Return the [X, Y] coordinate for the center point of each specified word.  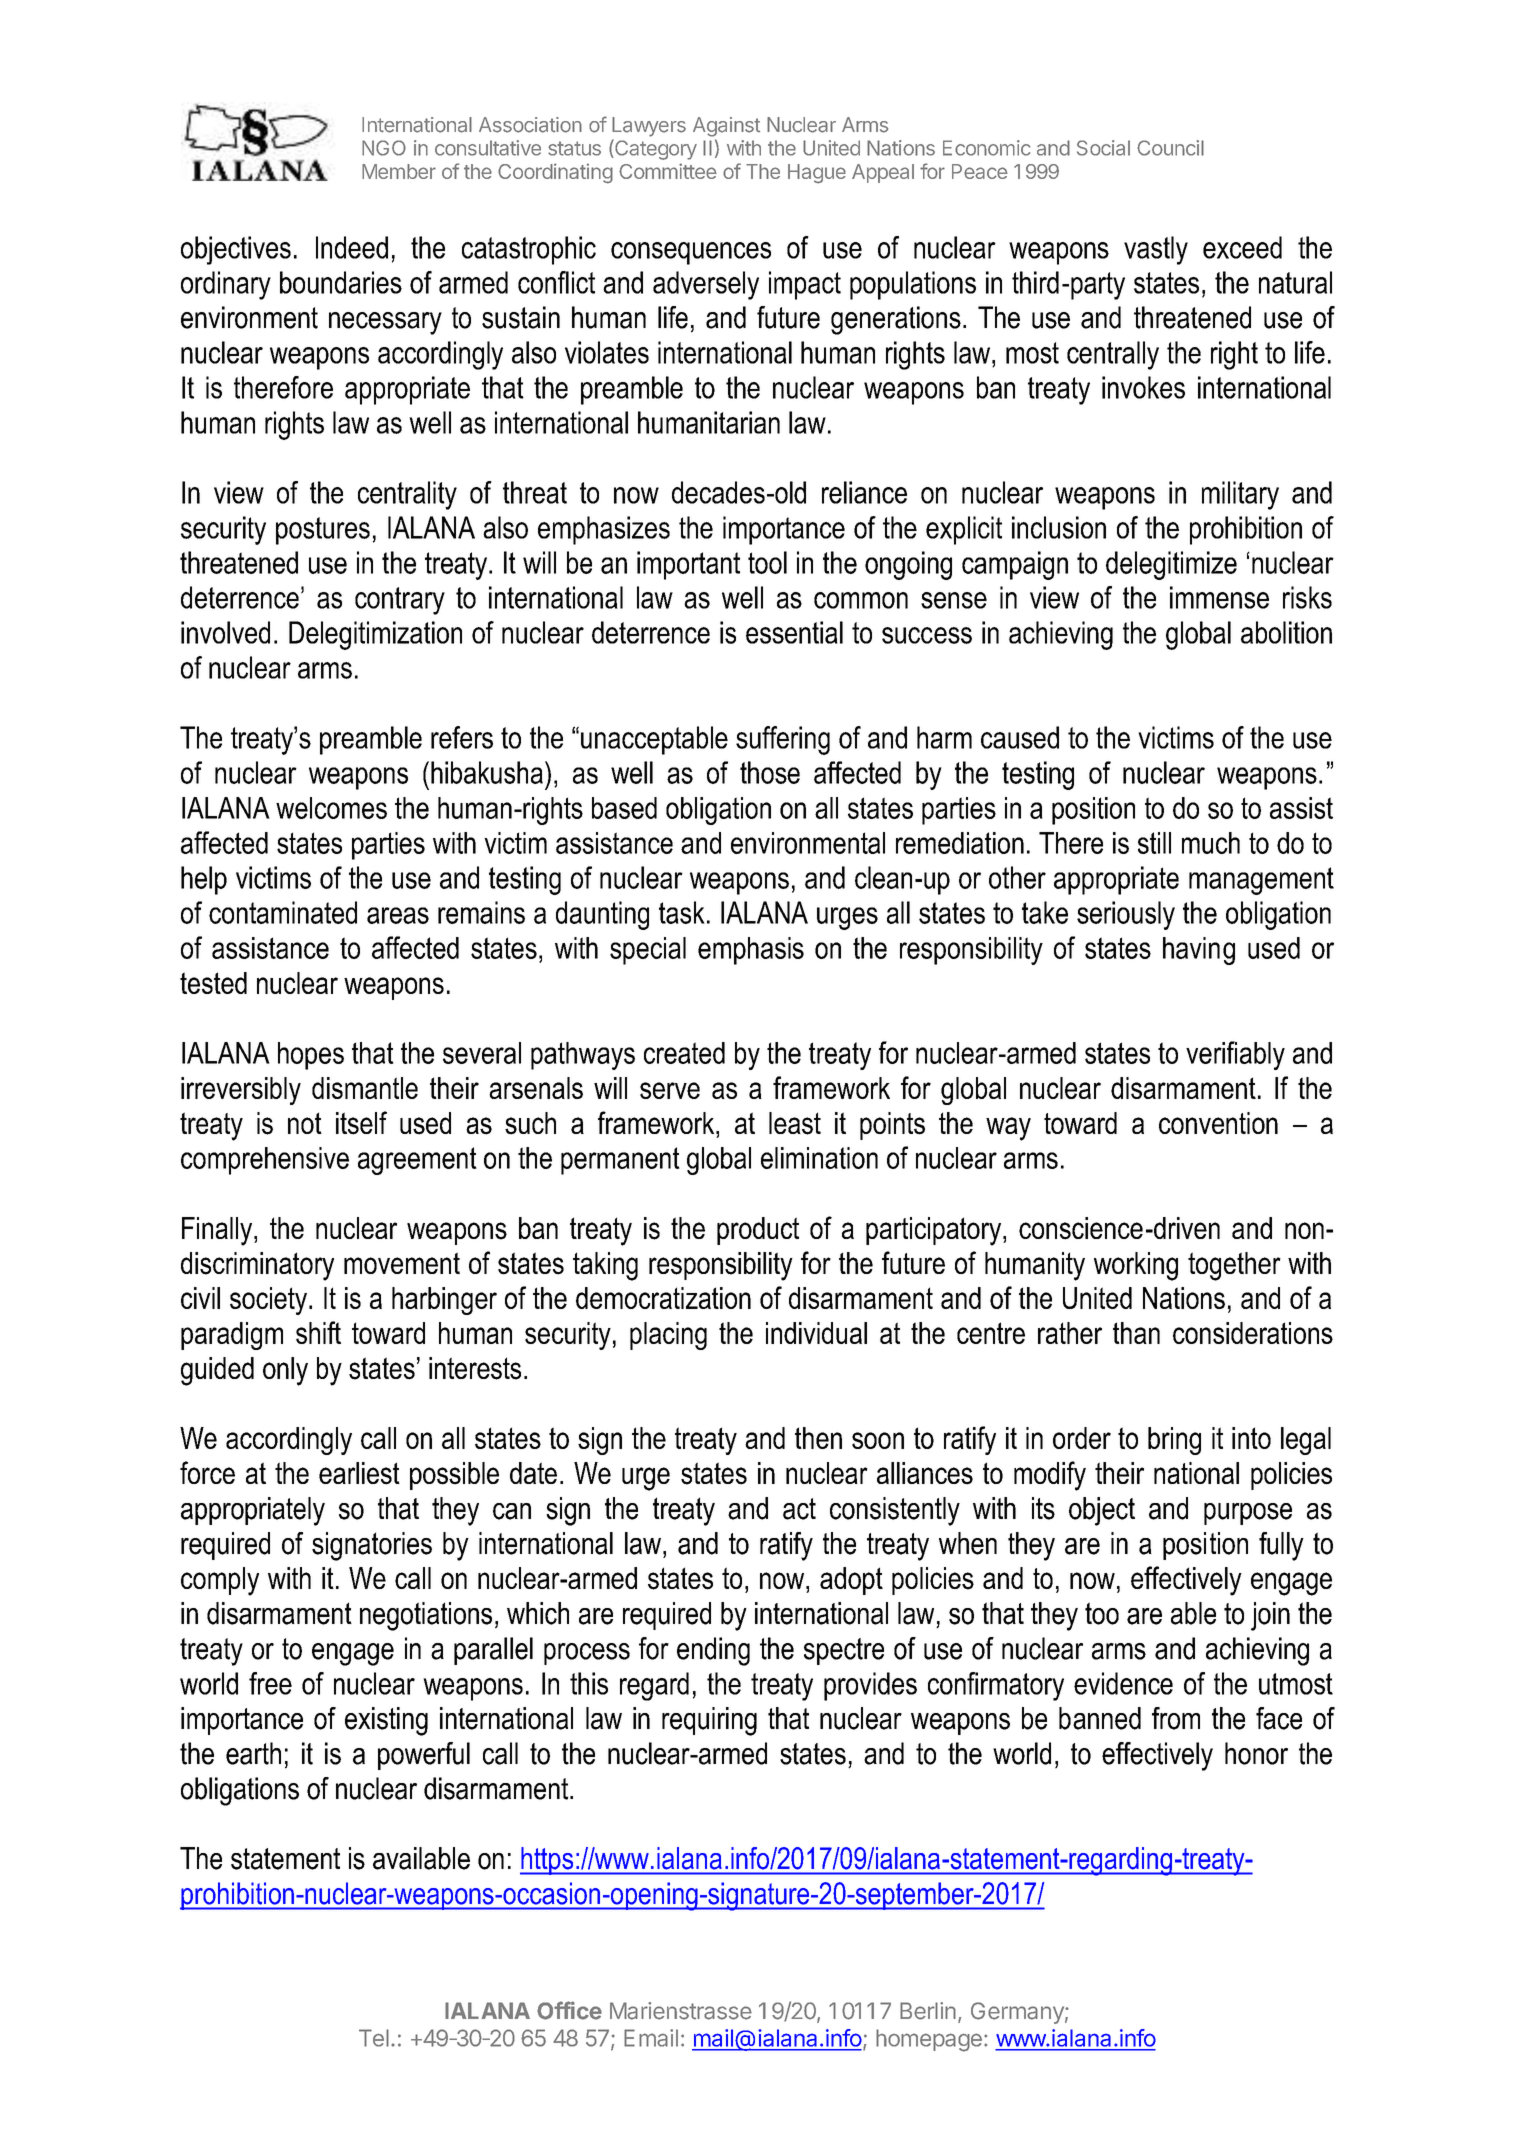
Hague [817, 174]
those [770, 772]
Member [399, 171]
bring [1174, 1441]
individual [816, 1333]
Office [569, 2010]
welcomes [331, 808]
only [285, 1371]
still [1154, 843]
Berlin [928, 2011]
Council [1170, 148]
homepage [929, 2040]
